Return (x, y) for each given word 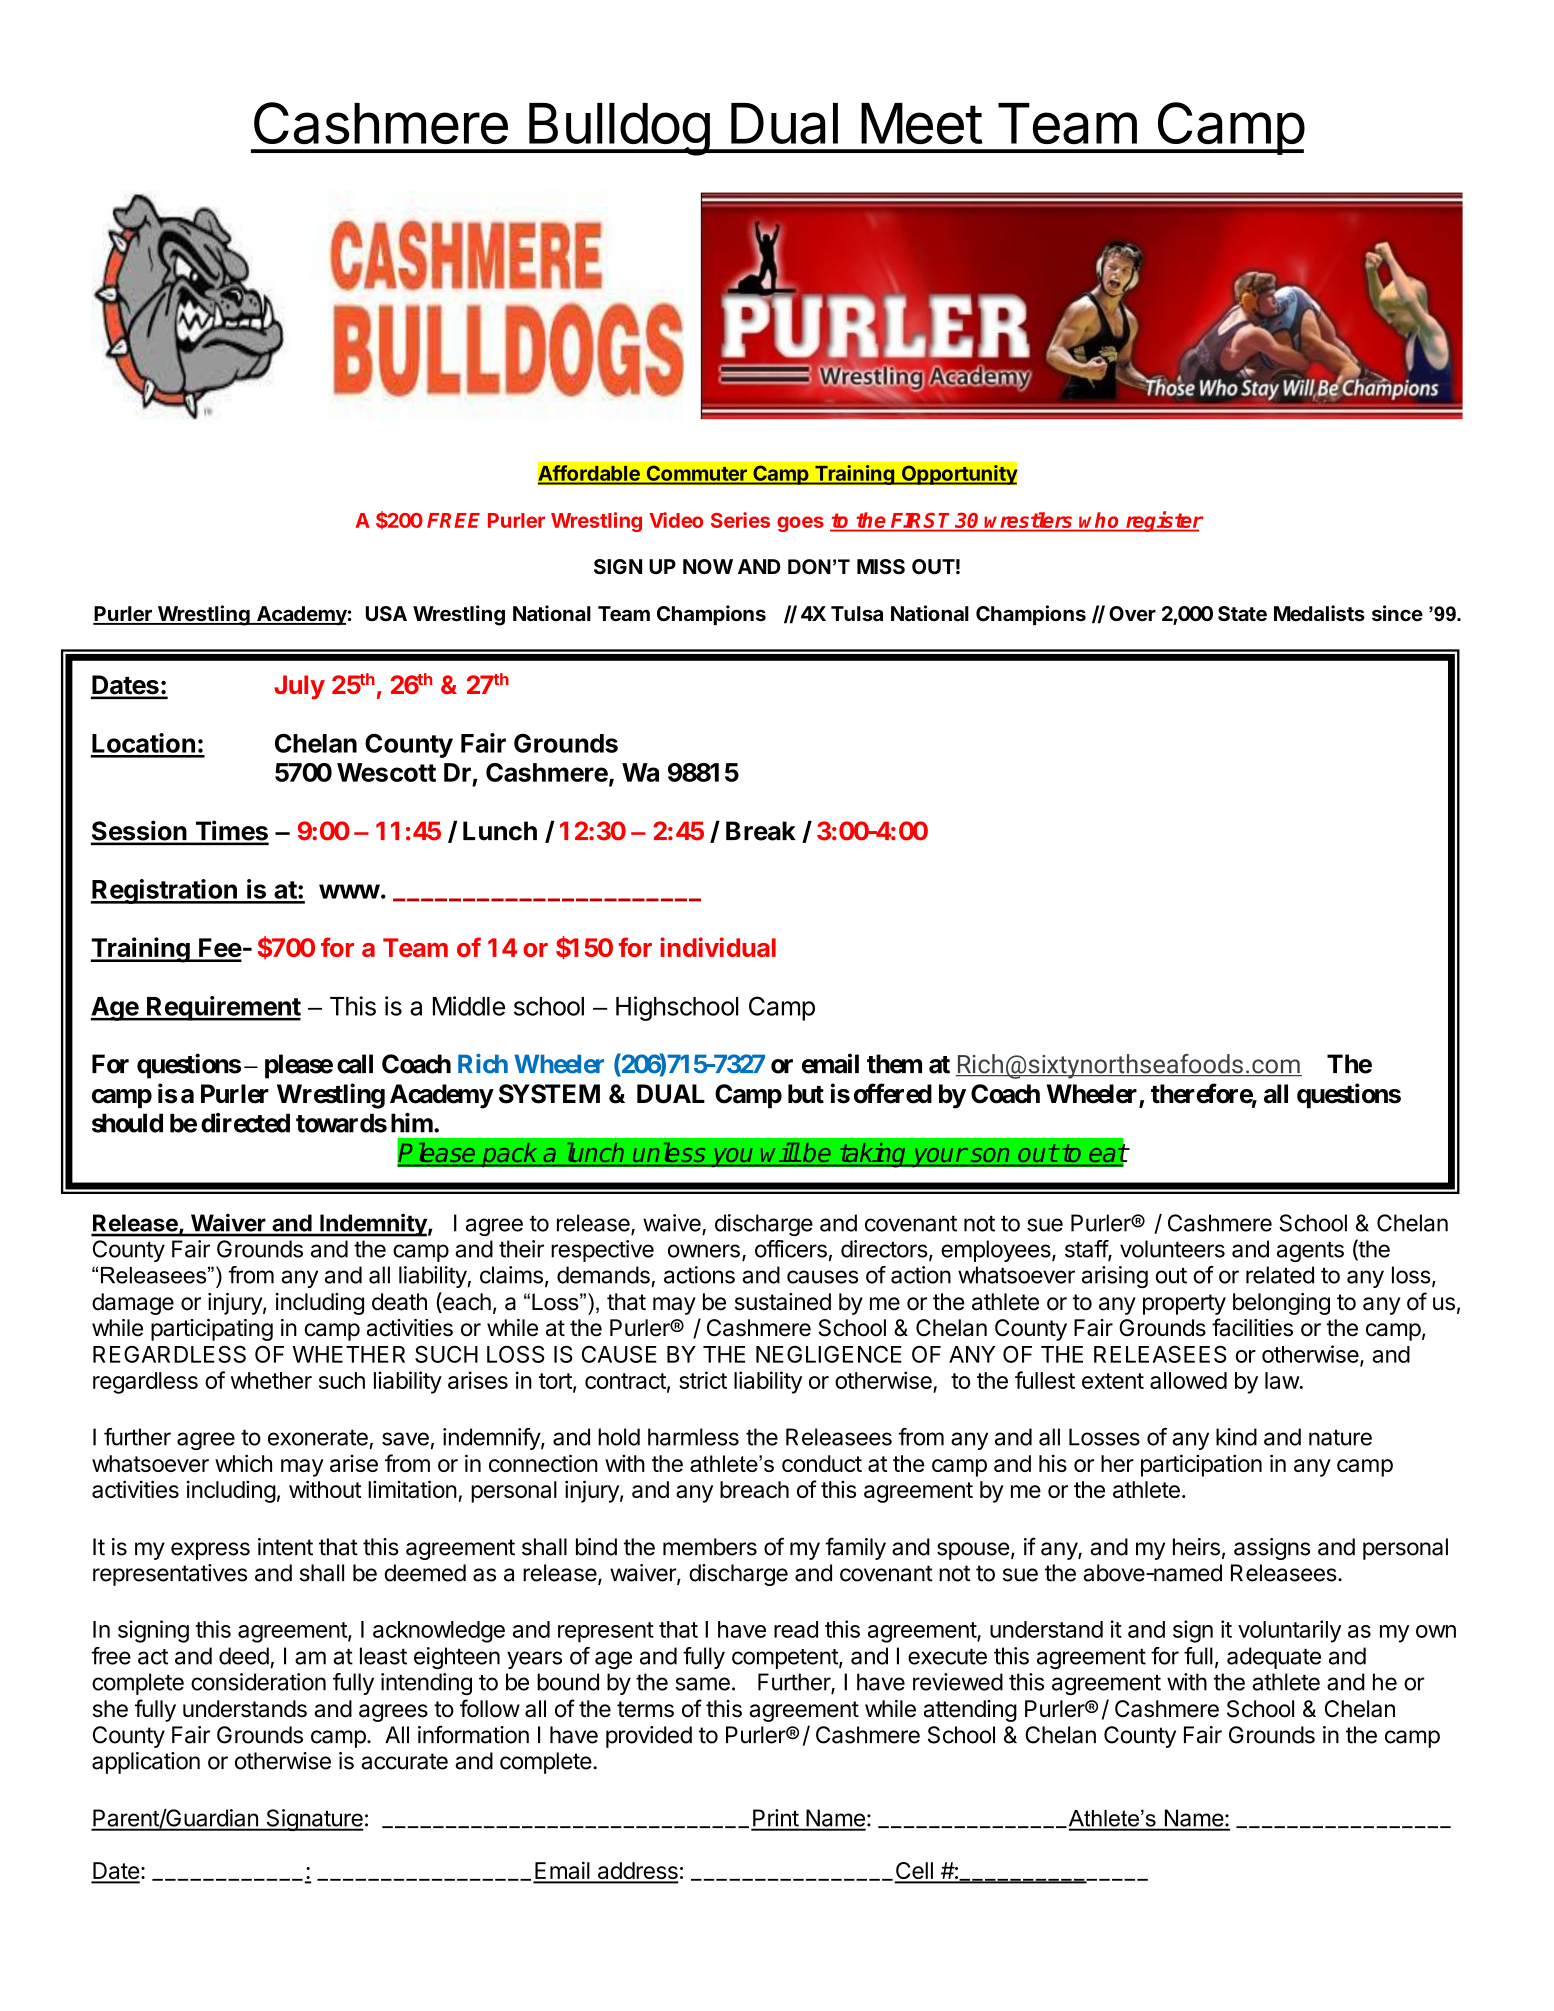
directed (245, 1123)
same (702, 1684)
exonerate (318, 1437)
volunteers (1172, 1249)
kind (1236, 1437)
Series (740, 520)
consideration (258, 1682)
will (780, 1152)
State (1242, 614)
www (349, 891)
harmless (693, 1437)
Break (761, 831)
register (1164, 521)
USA (386, 614)
